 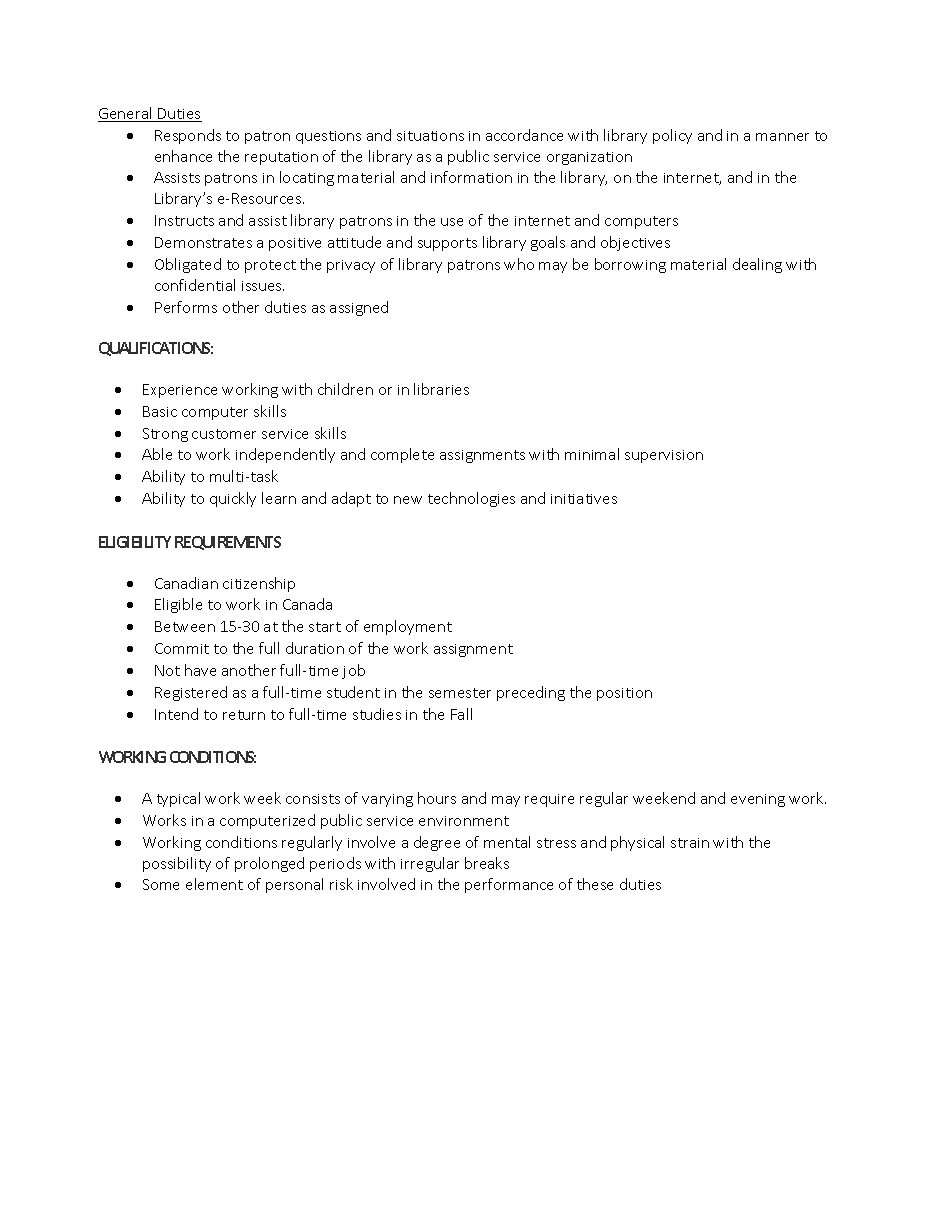 I want to click on possibility, so click(x=177, y=864).
